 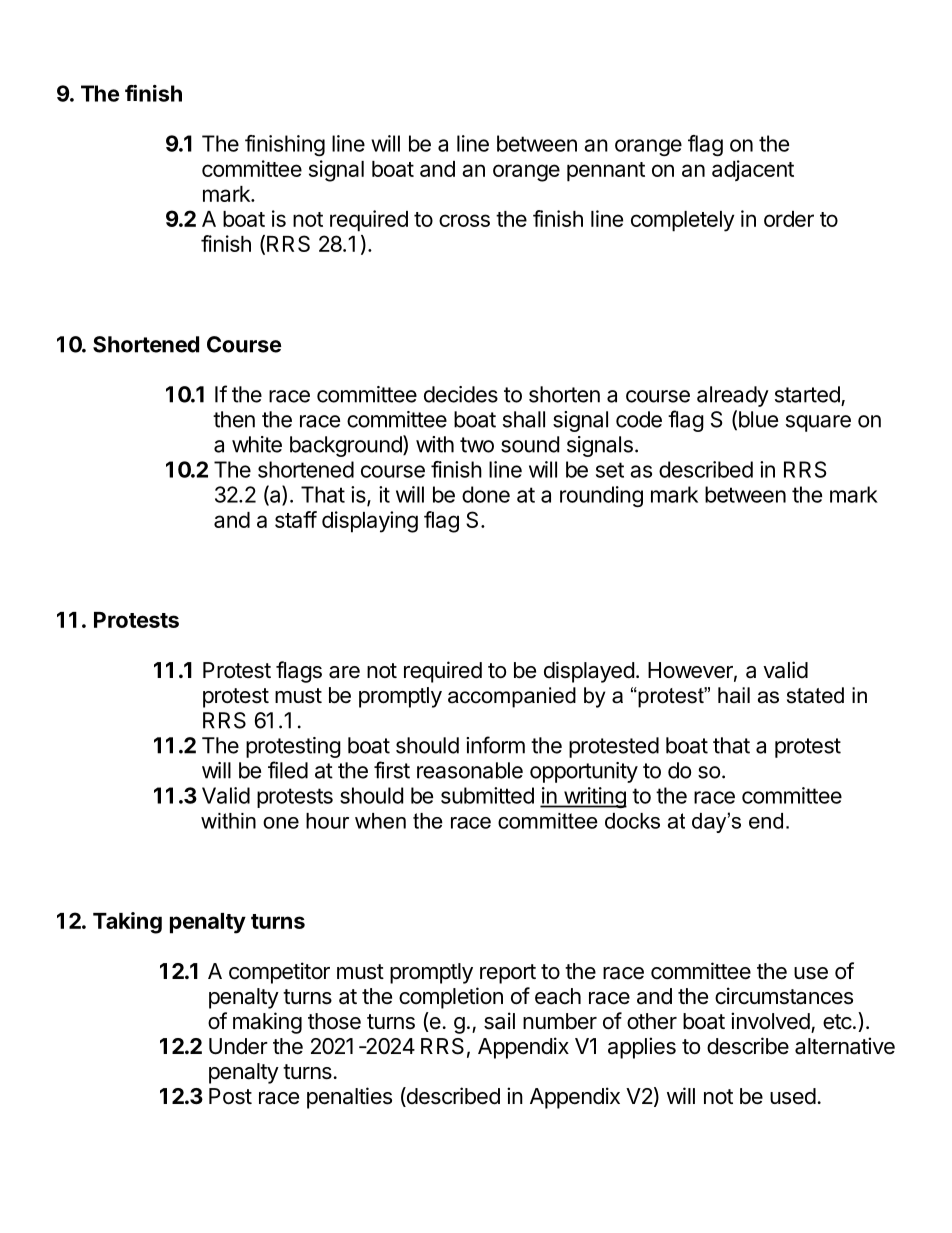 What do you see at coordinates (734, 695) in the page?
I see `hail` at bounding box center [734, 695].
